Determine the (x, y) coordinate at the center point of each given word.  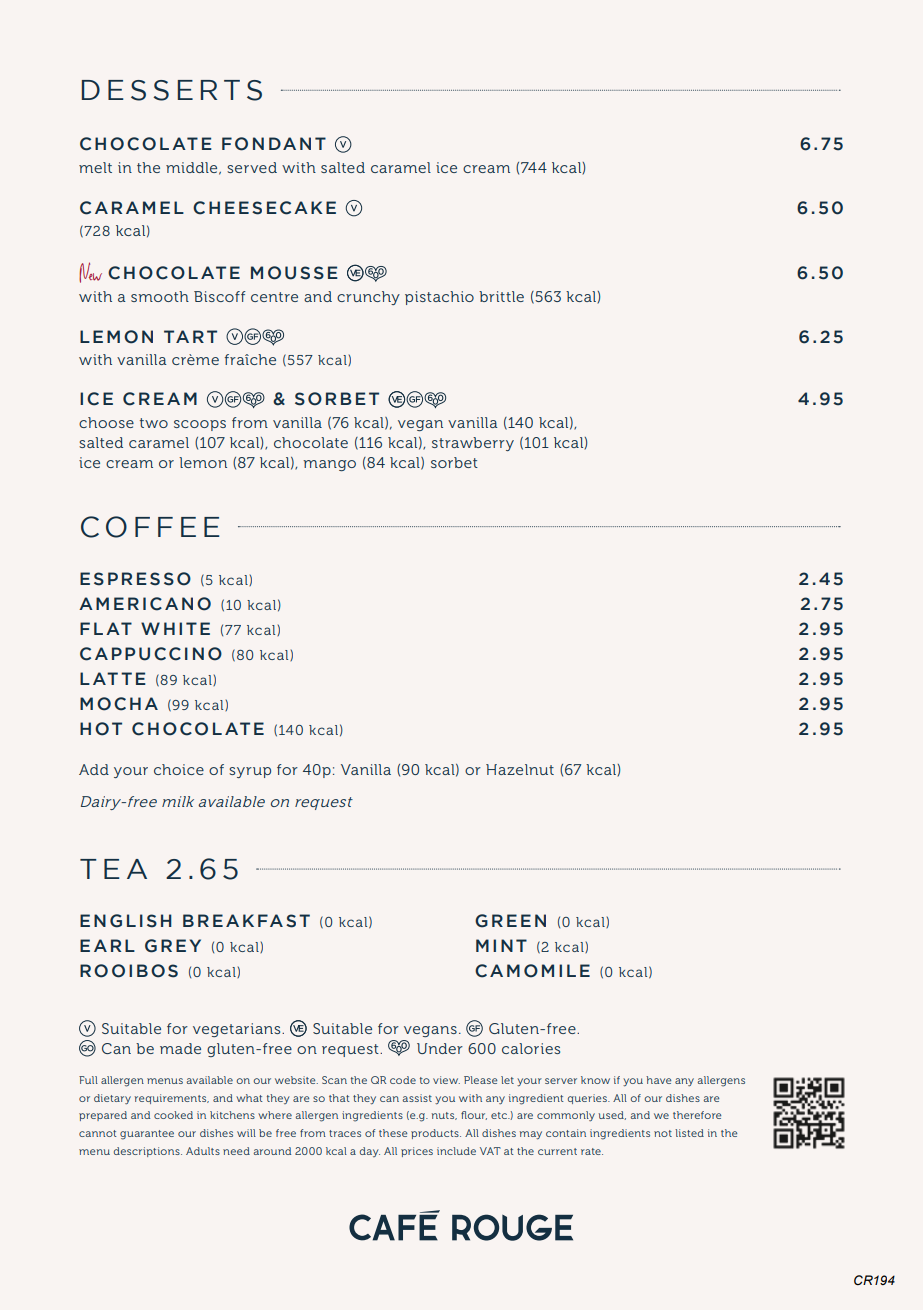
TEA (113, 869)
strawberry (473, 444)
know (595, 1080)
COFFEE (150, 527)
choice (179, 769)
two (154, 423)
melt (95, 167)
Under (440, 1048)
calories (531, 1048)
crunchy (368, 298)
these (393, 1133)
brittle (501, 296)
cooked (173, 1115)
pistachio (439, 298)
